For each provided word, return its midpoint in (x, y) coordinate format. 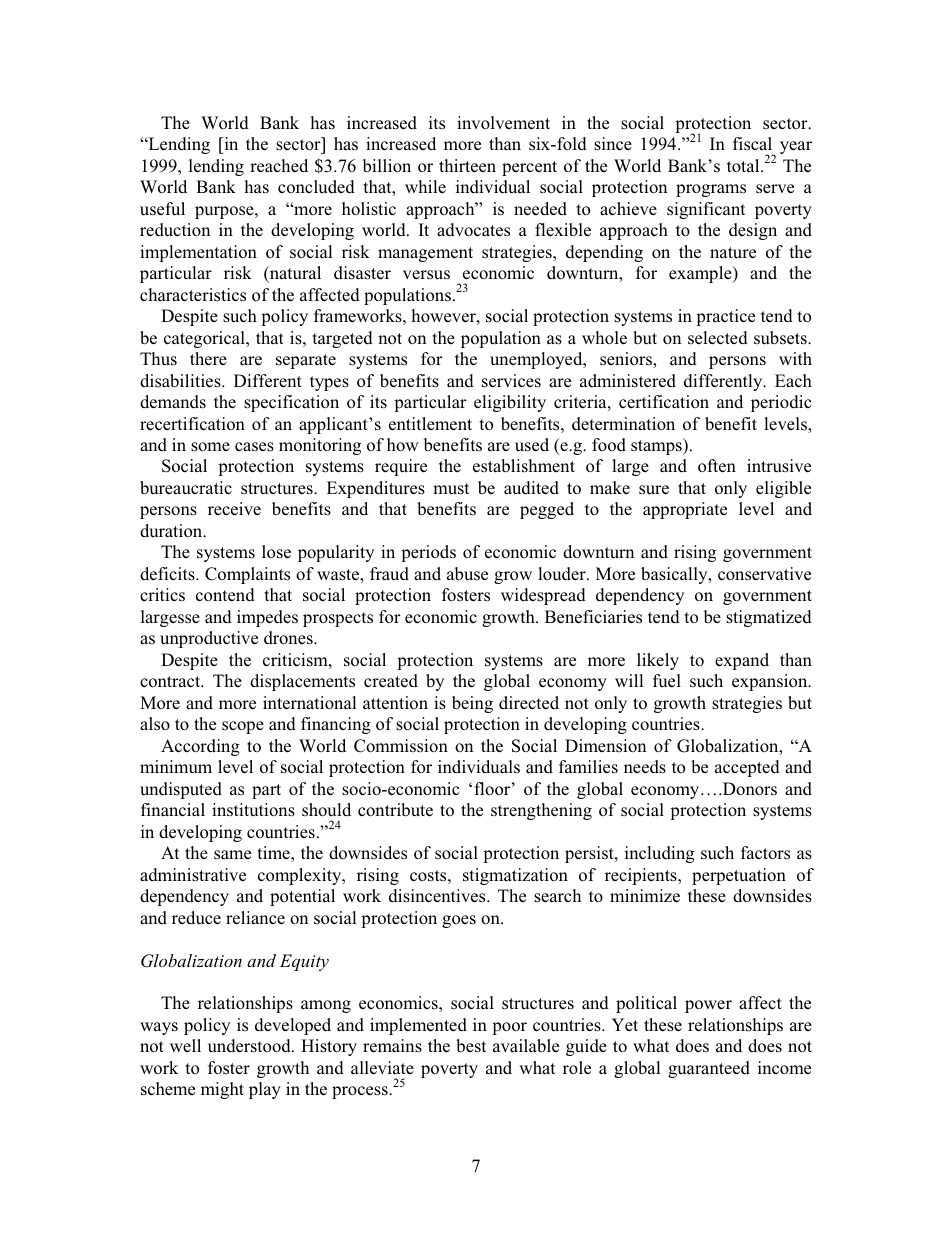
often (717, 466)
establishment (524, 466)
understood (250, 1046)
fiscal (752, 144)
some (210, 447)
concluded (316, 187)
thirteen (467, 166)
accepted (747, 768)
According (200, 747)
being (472, 704)
